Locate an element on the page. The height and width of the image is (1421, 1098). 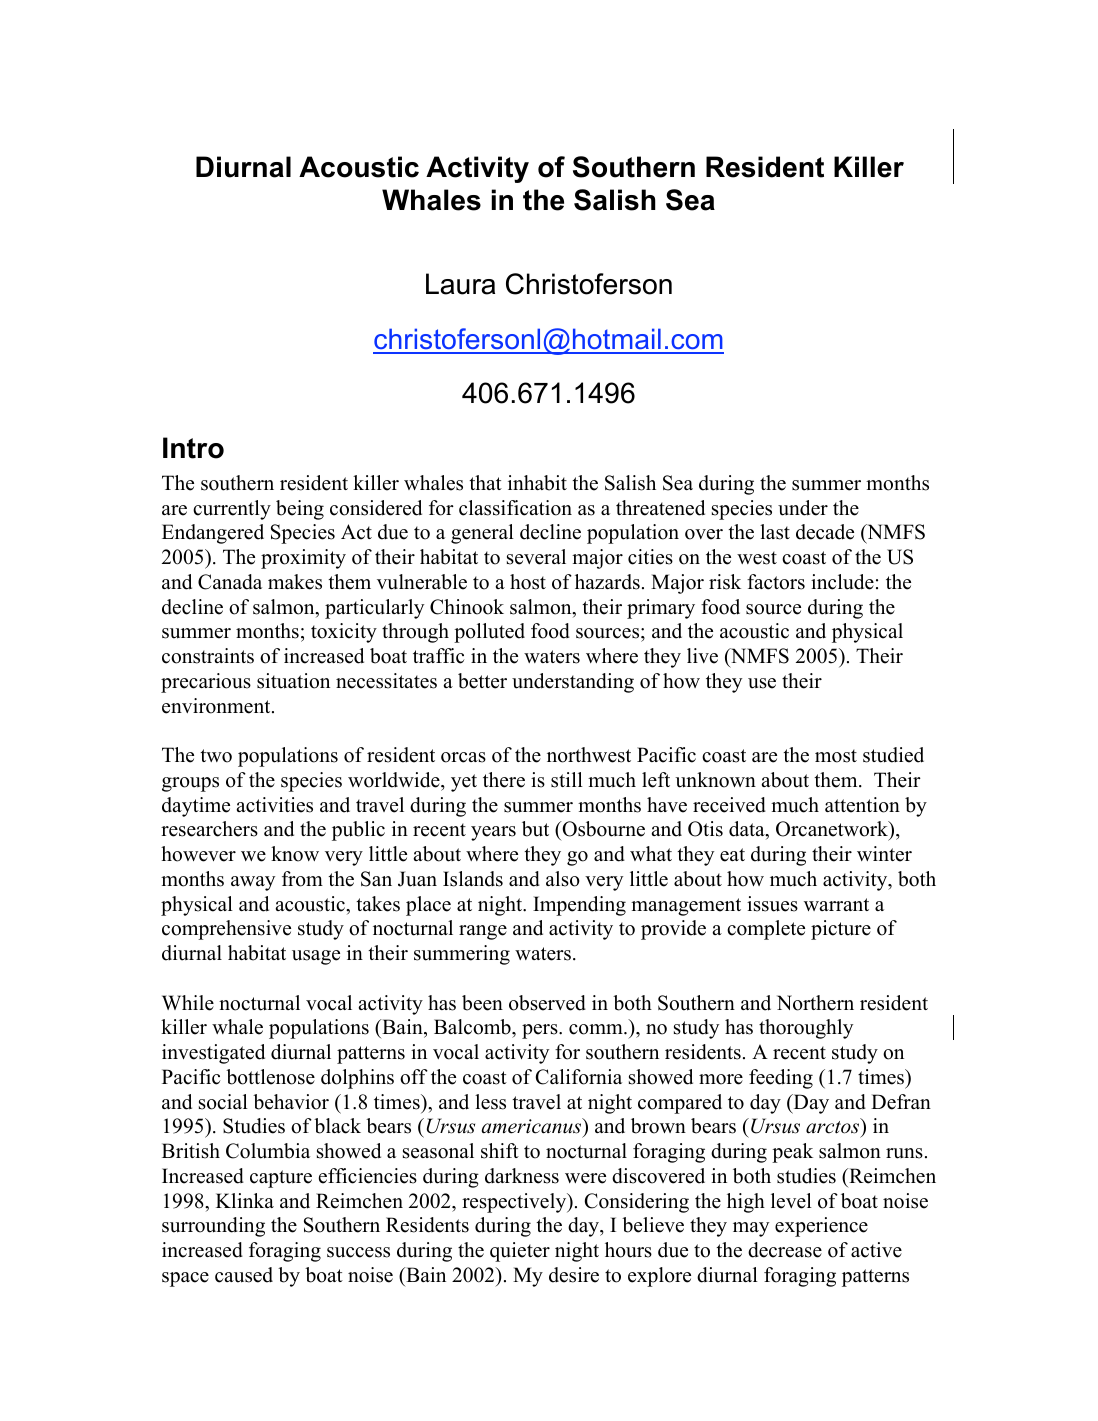
most is located at coordinates (836, 756).
